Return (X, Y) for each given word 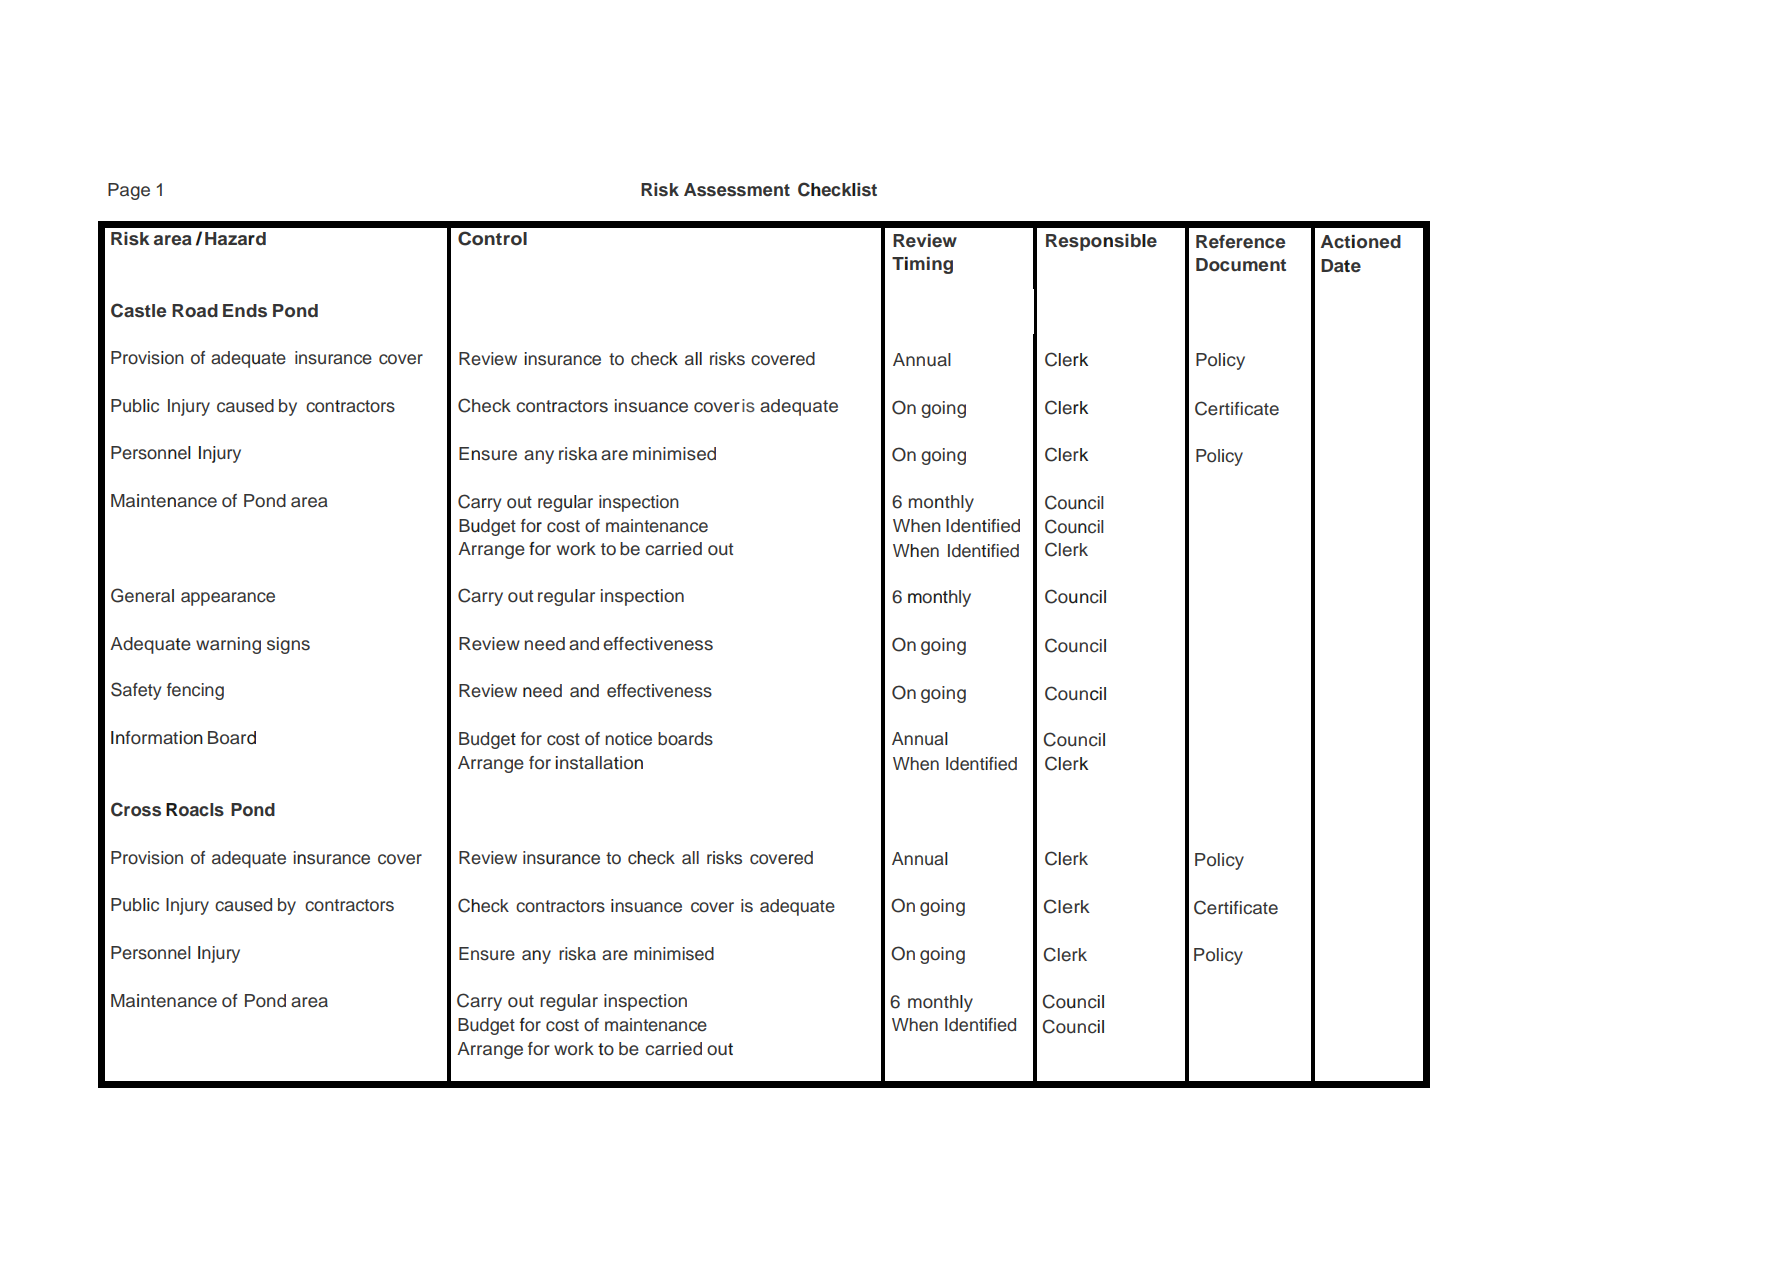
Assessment (737, 190)
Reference (1240, 242)
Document (1241, 265)
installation (599, 763)
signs (288, 645)
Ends (245, 311)
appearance (228, 599)
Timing (922, 265)
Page (129, 191)
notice (628, 739)
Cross (136, 809)
